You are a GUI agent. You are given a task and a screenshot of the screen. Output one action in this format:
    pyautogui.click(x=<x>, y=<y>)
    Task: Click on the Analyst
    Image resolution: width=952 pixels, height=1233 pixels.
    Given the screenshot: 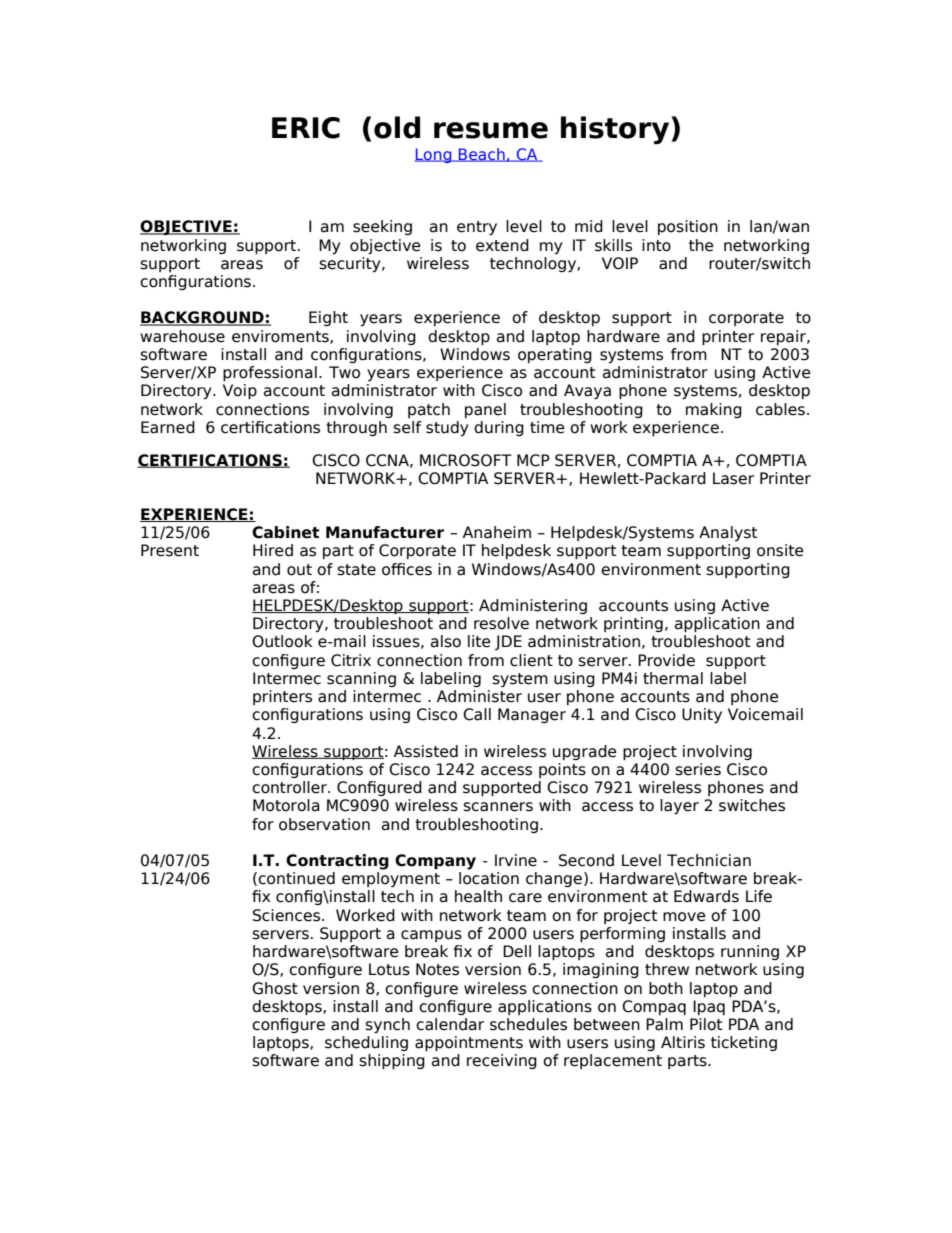 What is the action you would take?
    pyautogui.click(x=728, y=533)
